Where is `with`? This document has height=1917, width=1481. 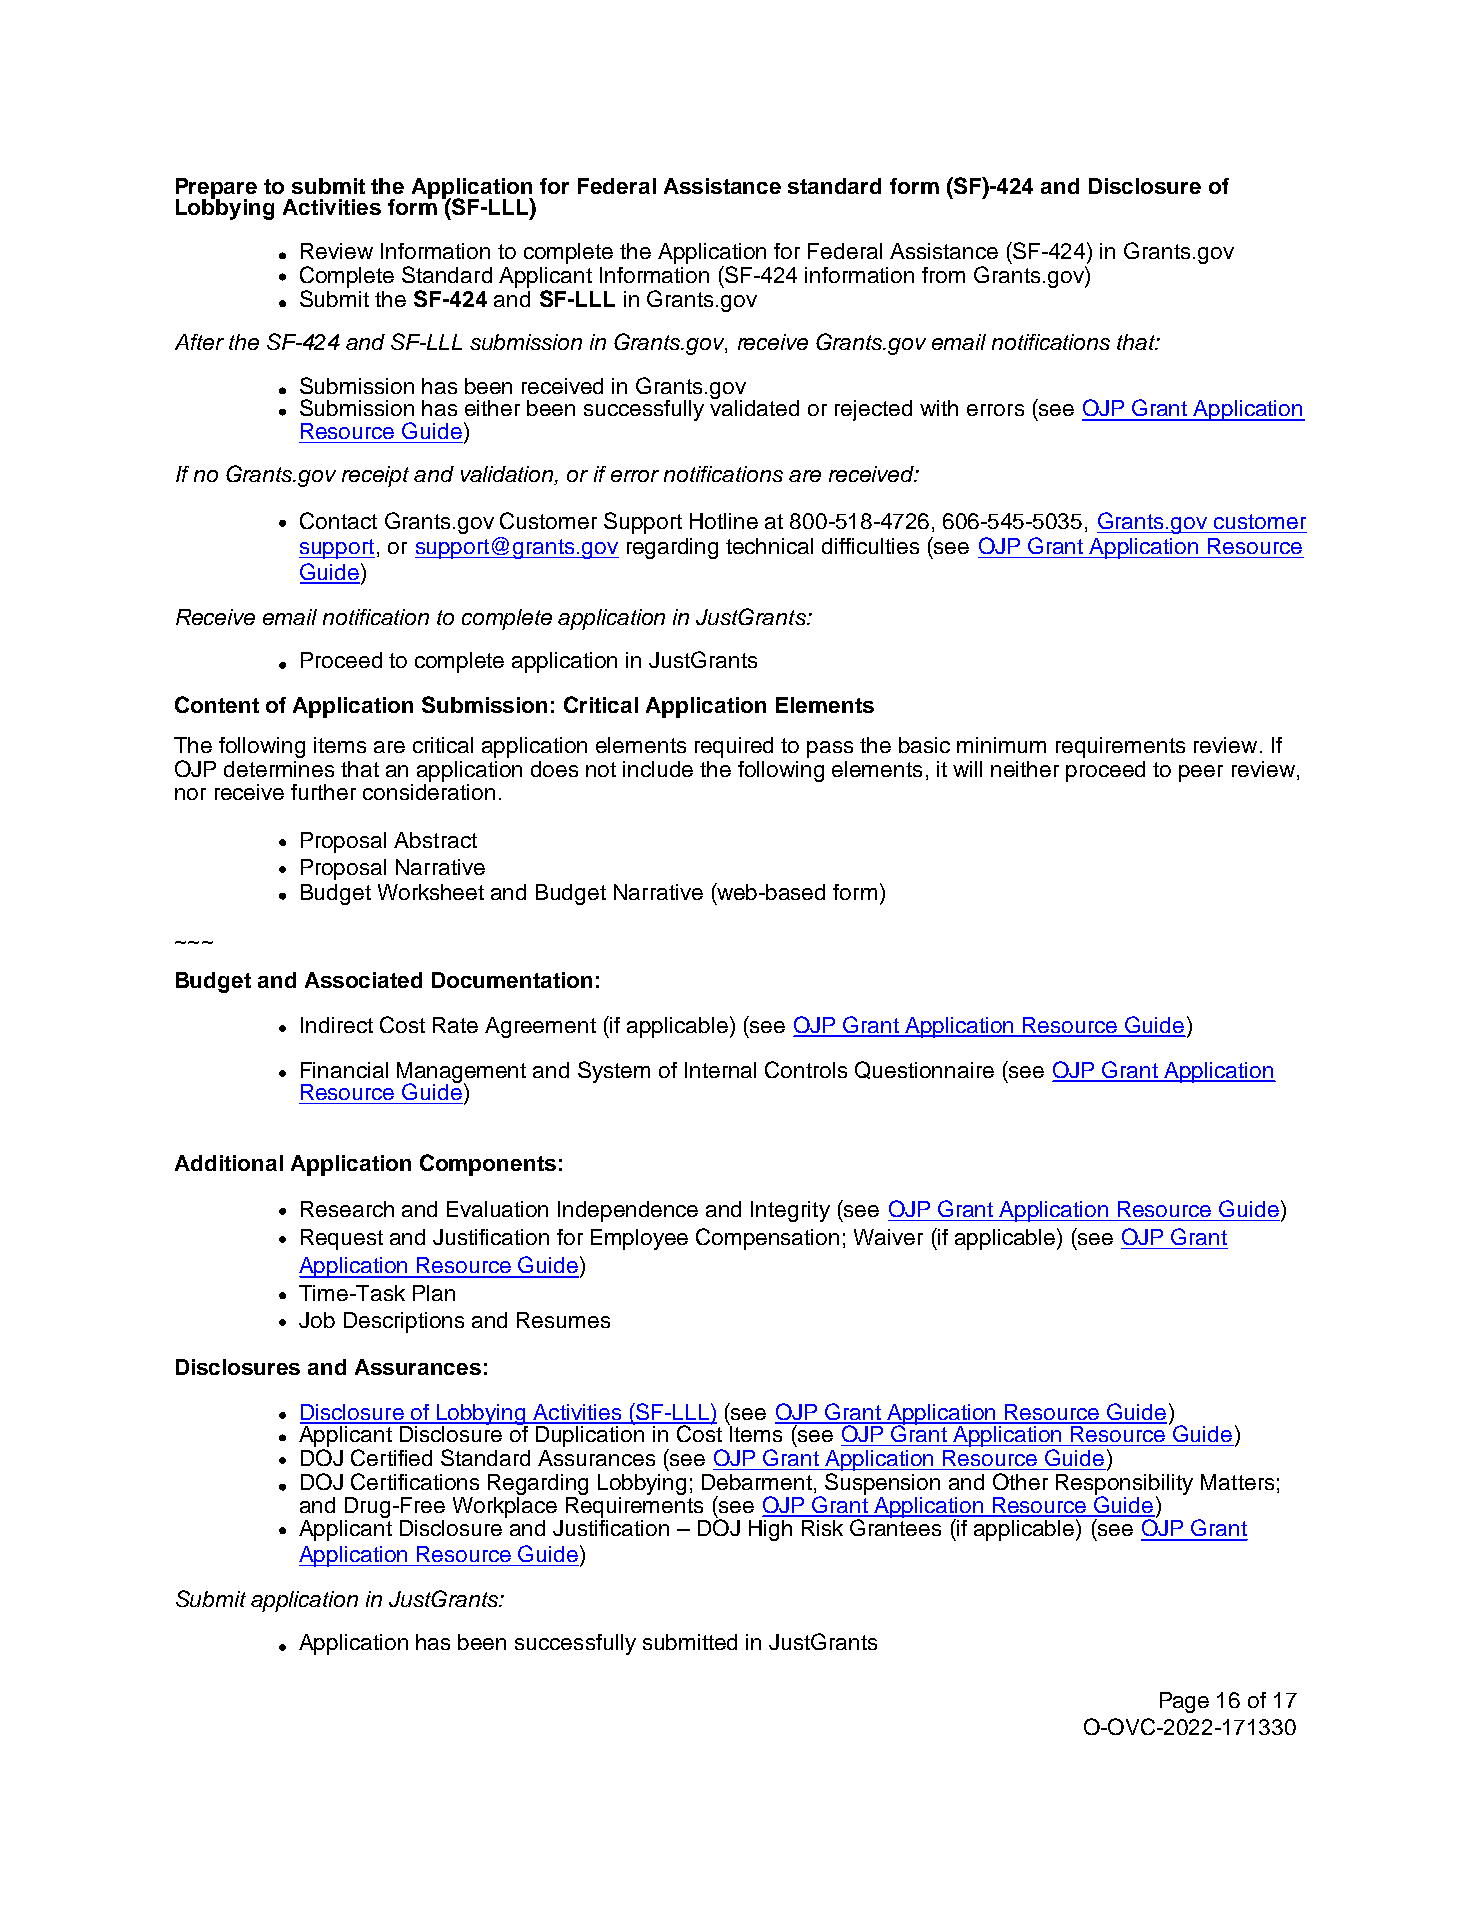 with is located at coordinates (939, 408).
